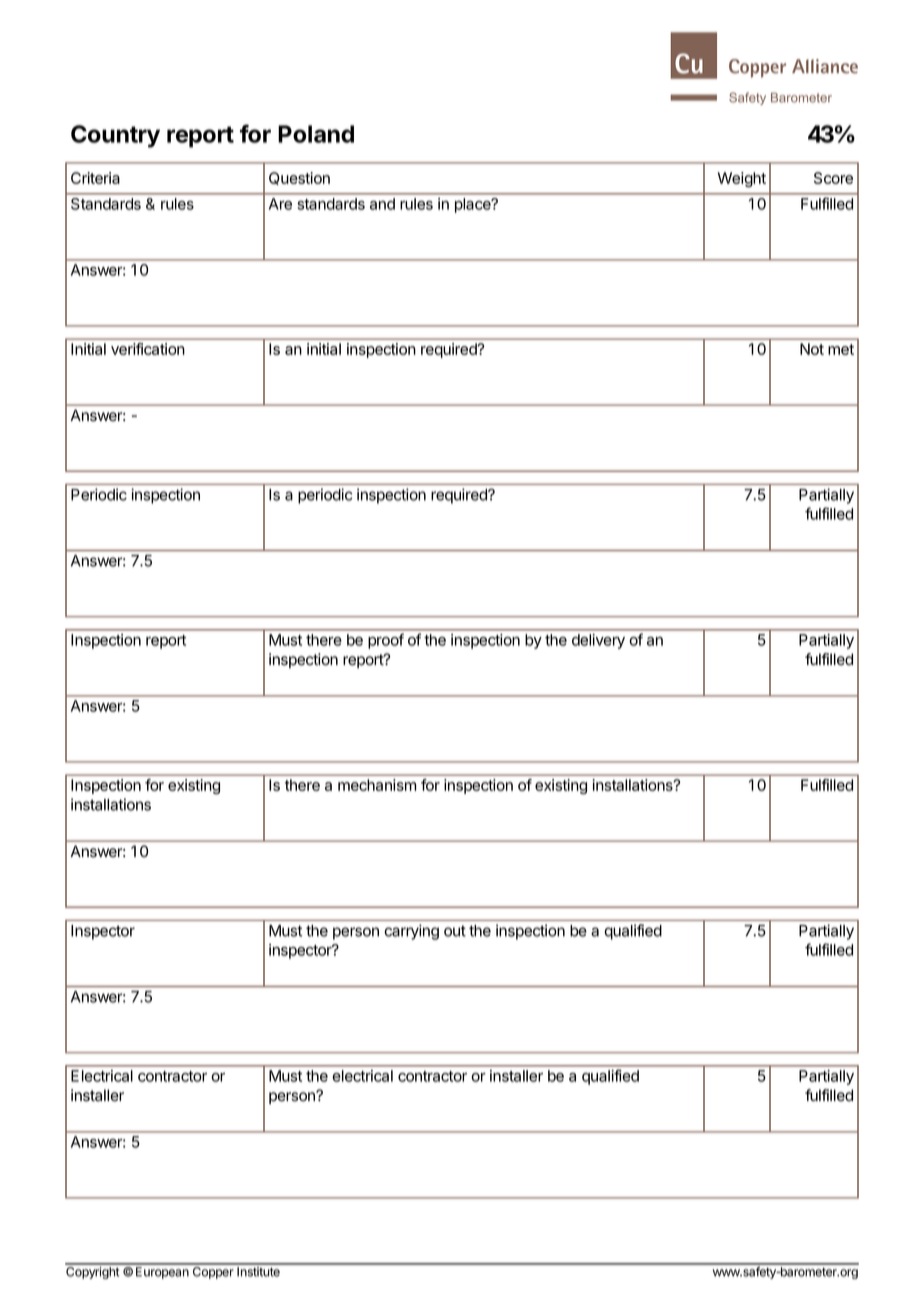  What do you see at coordinates (455, 931) in the image?
I see `out` at bounding box center [455, 931].
